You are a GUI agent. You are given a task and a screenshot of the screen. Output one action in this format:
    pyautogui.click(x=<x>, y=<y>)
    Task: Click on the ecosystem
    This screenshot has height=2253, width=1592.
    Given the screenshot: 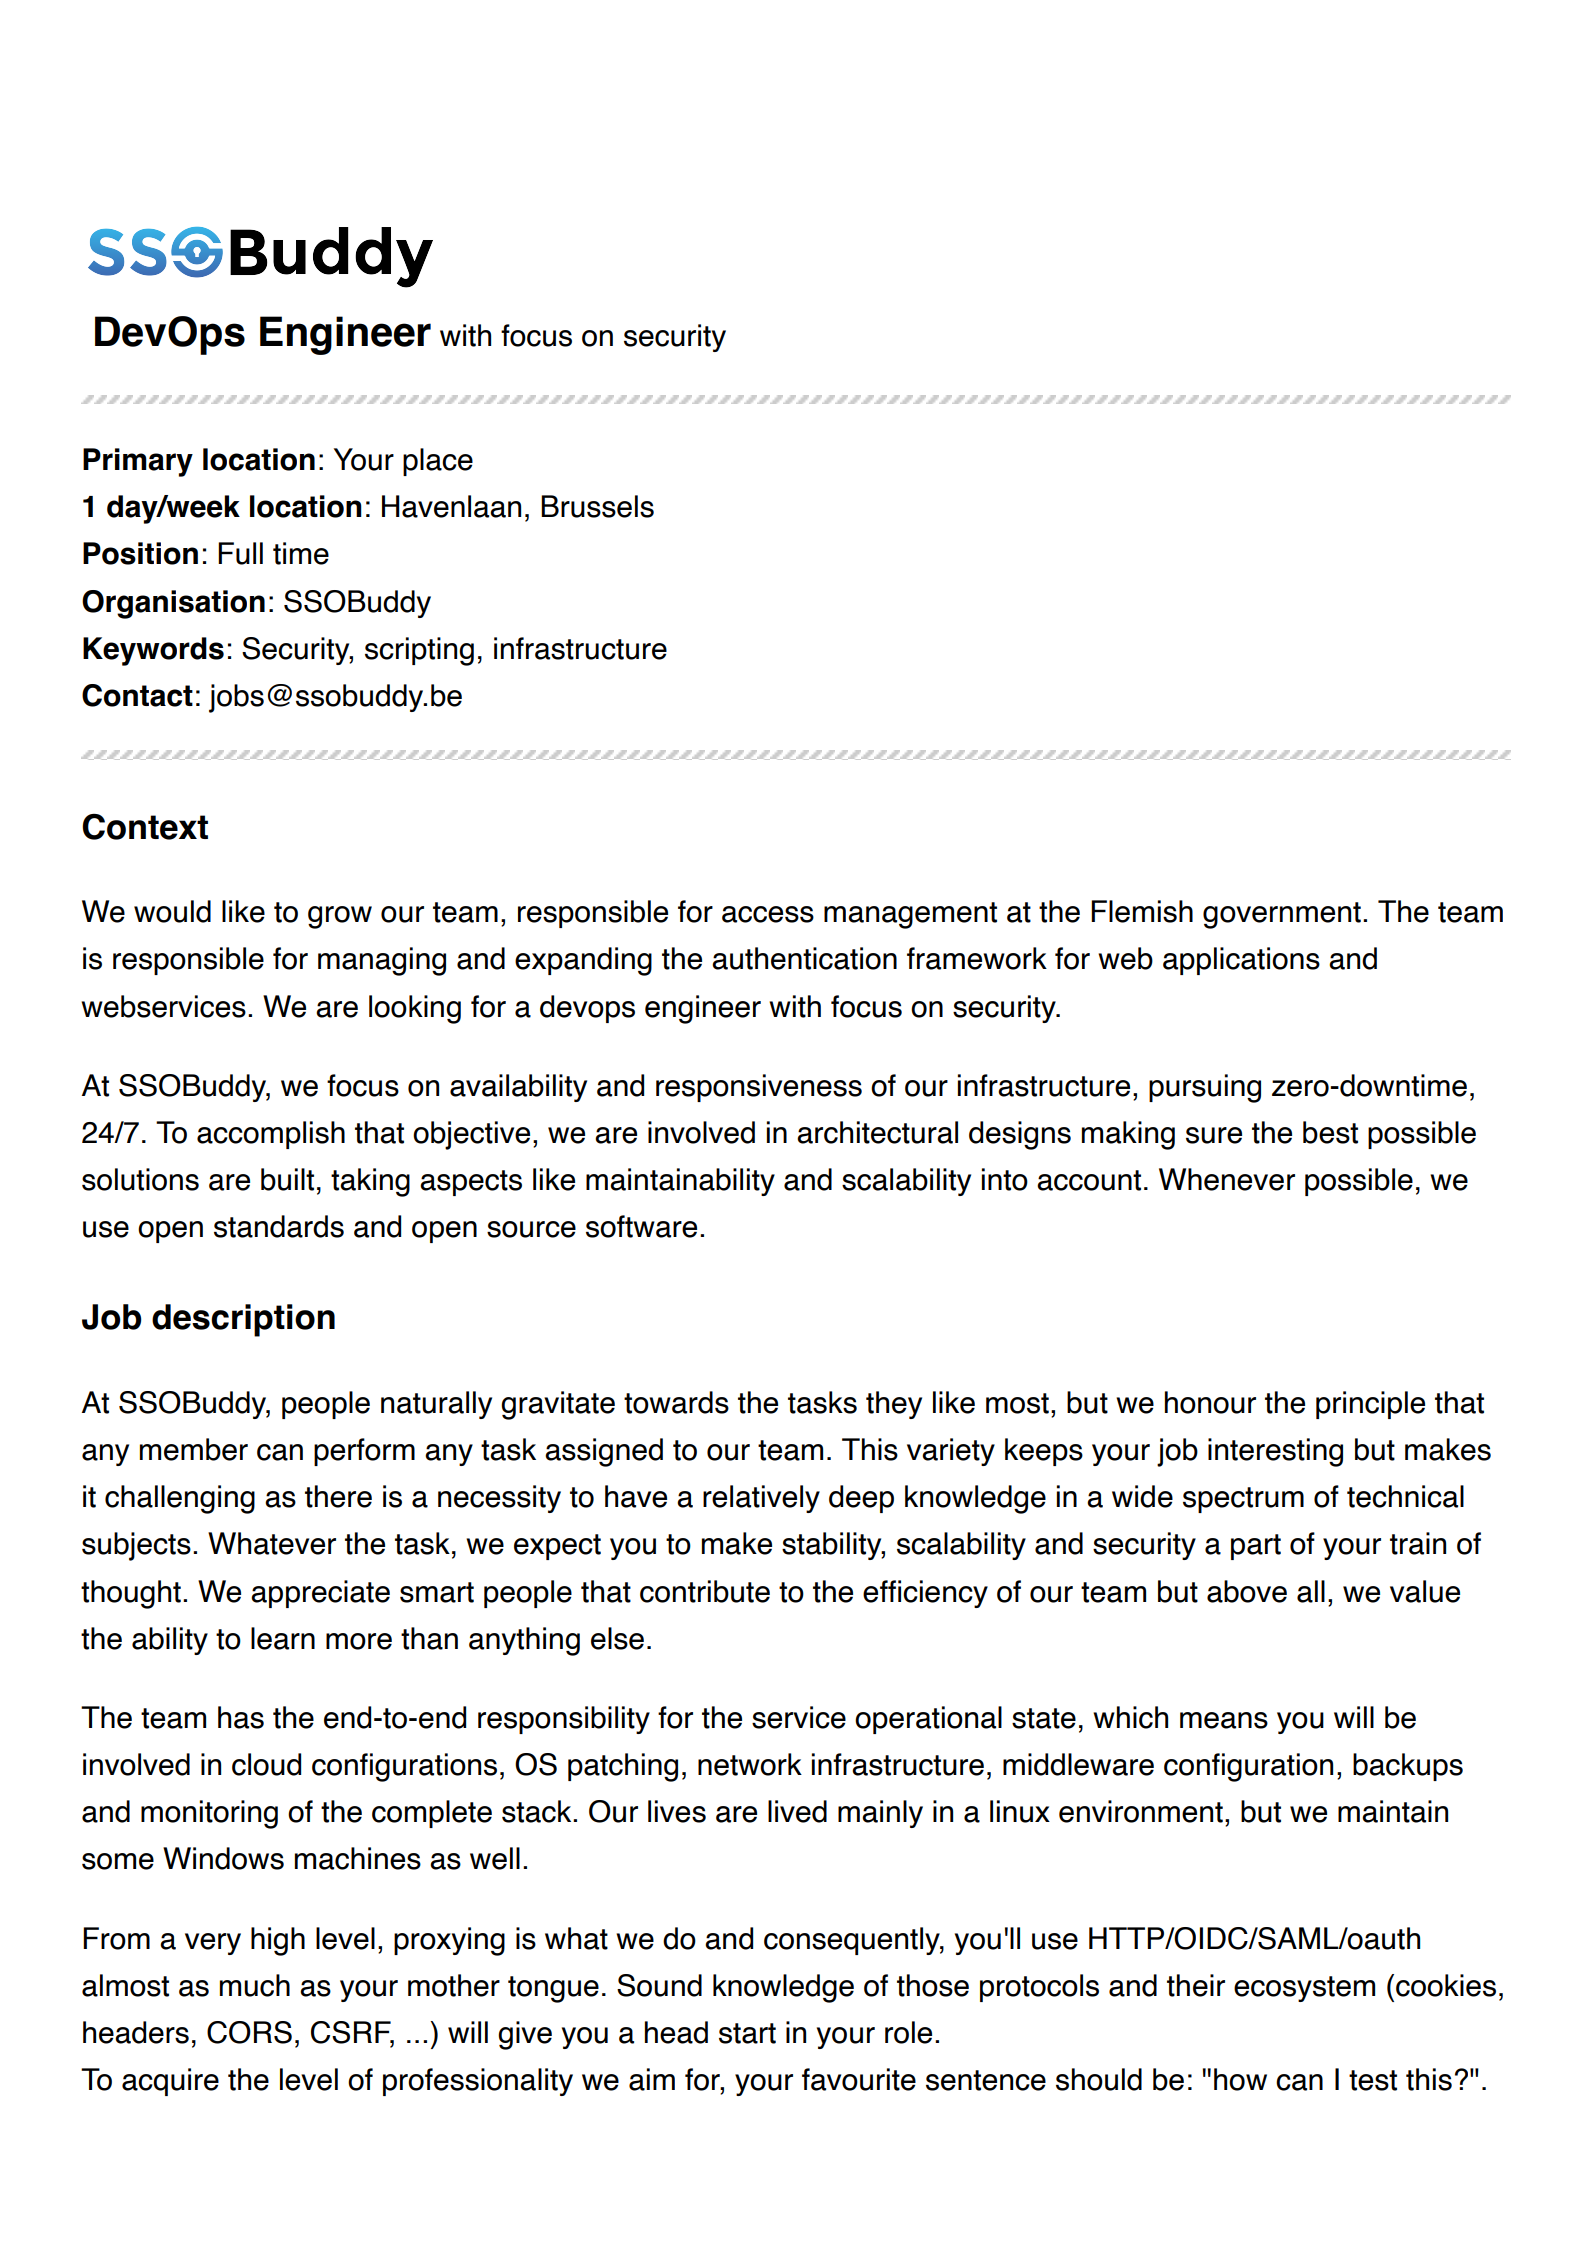 What is the action you would take?
    pyautogui.click(x=1304, y=1989)
